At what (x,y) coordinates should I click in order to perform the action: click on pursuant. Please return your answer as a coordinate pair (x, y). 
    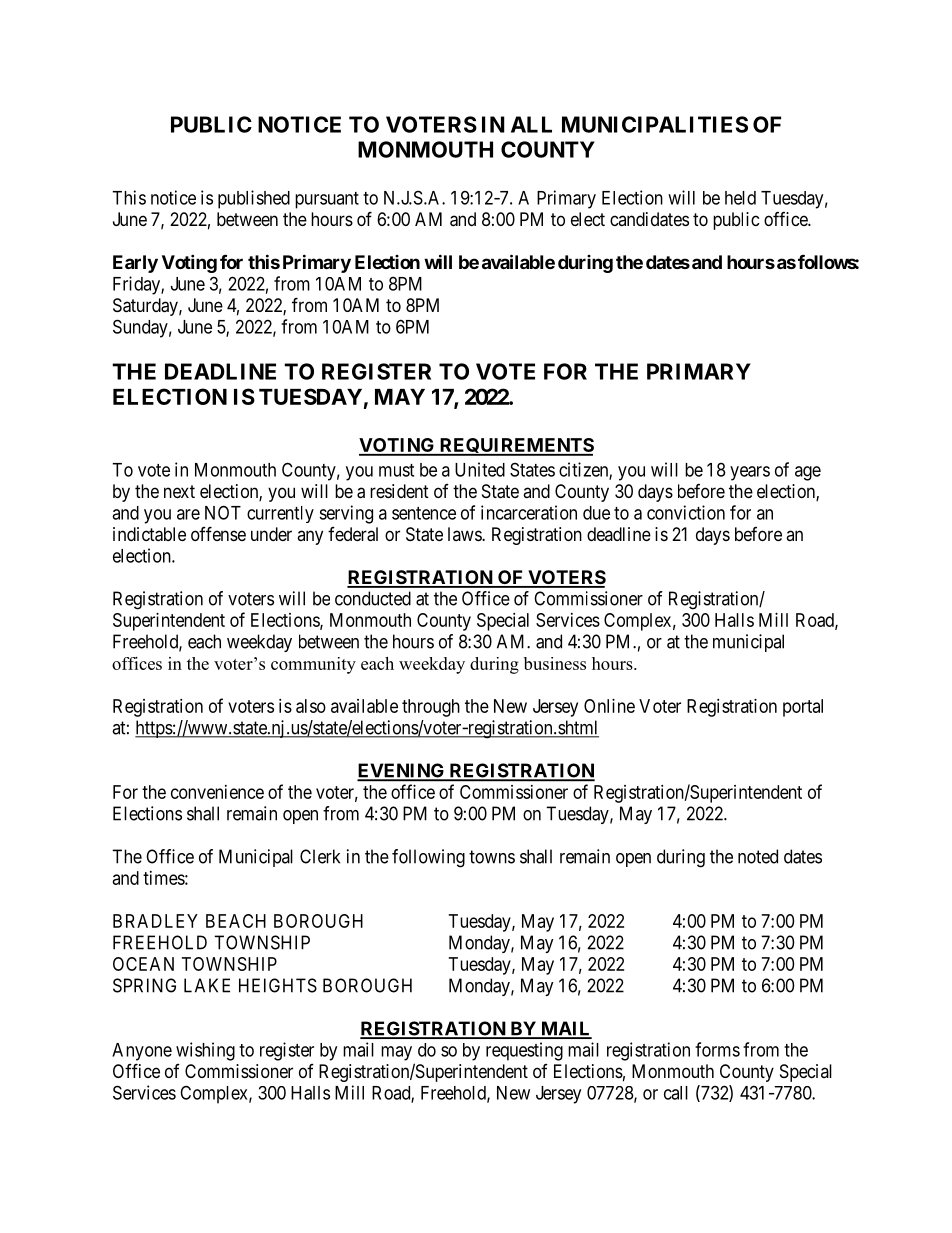
    Looking at the image, I should click on (327, 200).
